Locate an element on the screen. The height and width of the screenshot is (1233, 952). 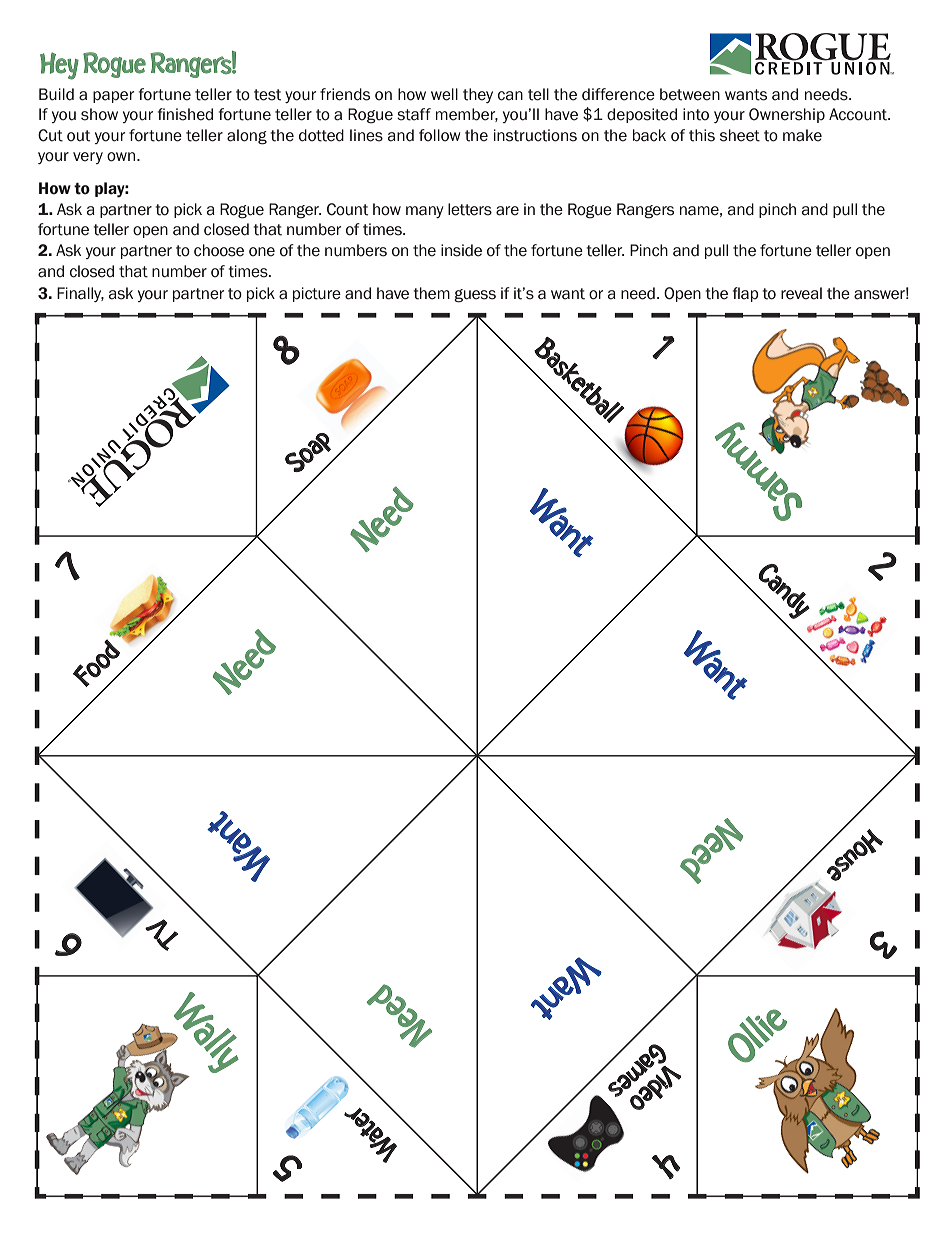
letters is located at coordinates (470, 209).
